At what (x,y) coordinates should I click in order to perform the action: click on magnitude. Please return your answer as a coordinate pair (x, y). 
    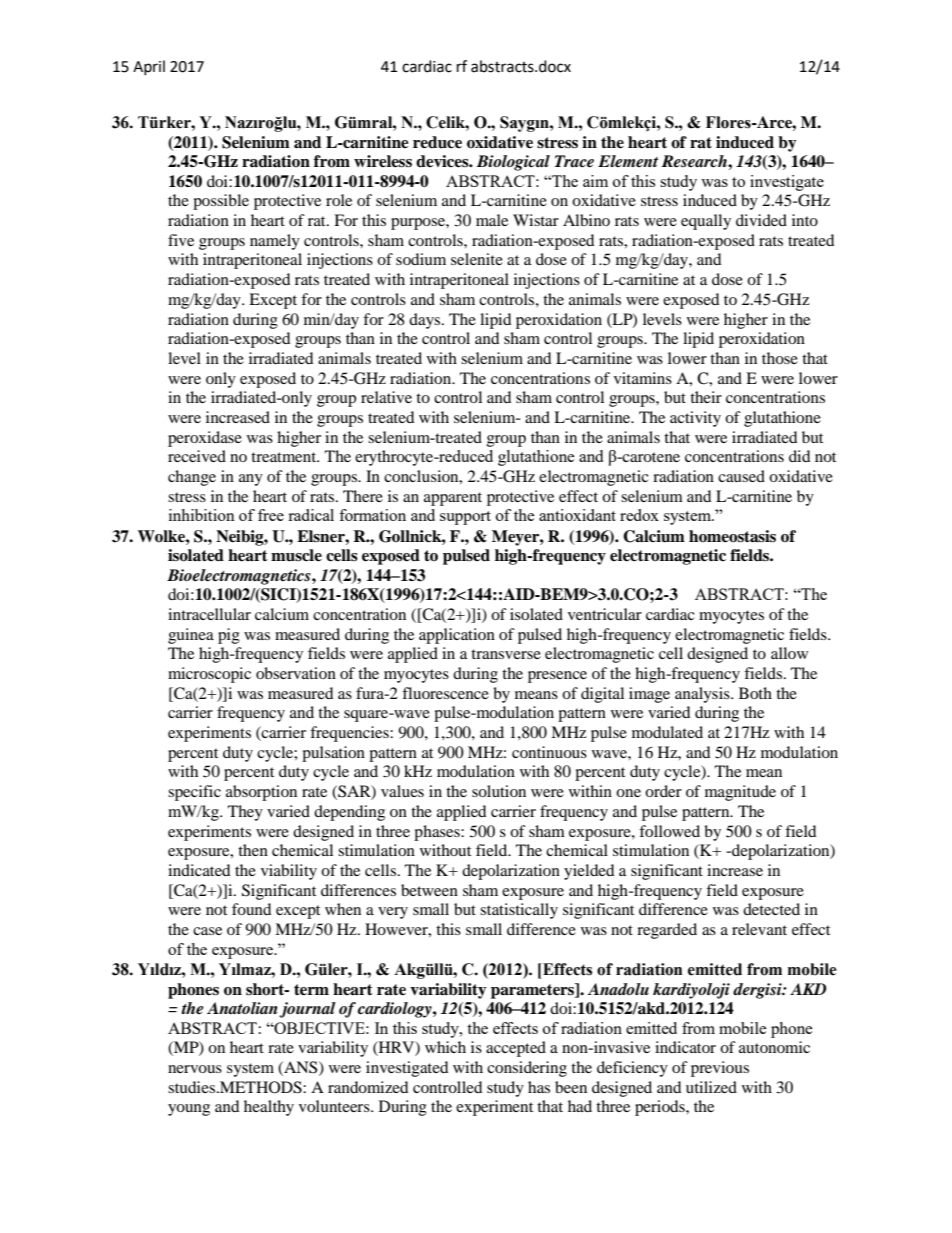
    Looking at the image, I should click on (740, 793).
